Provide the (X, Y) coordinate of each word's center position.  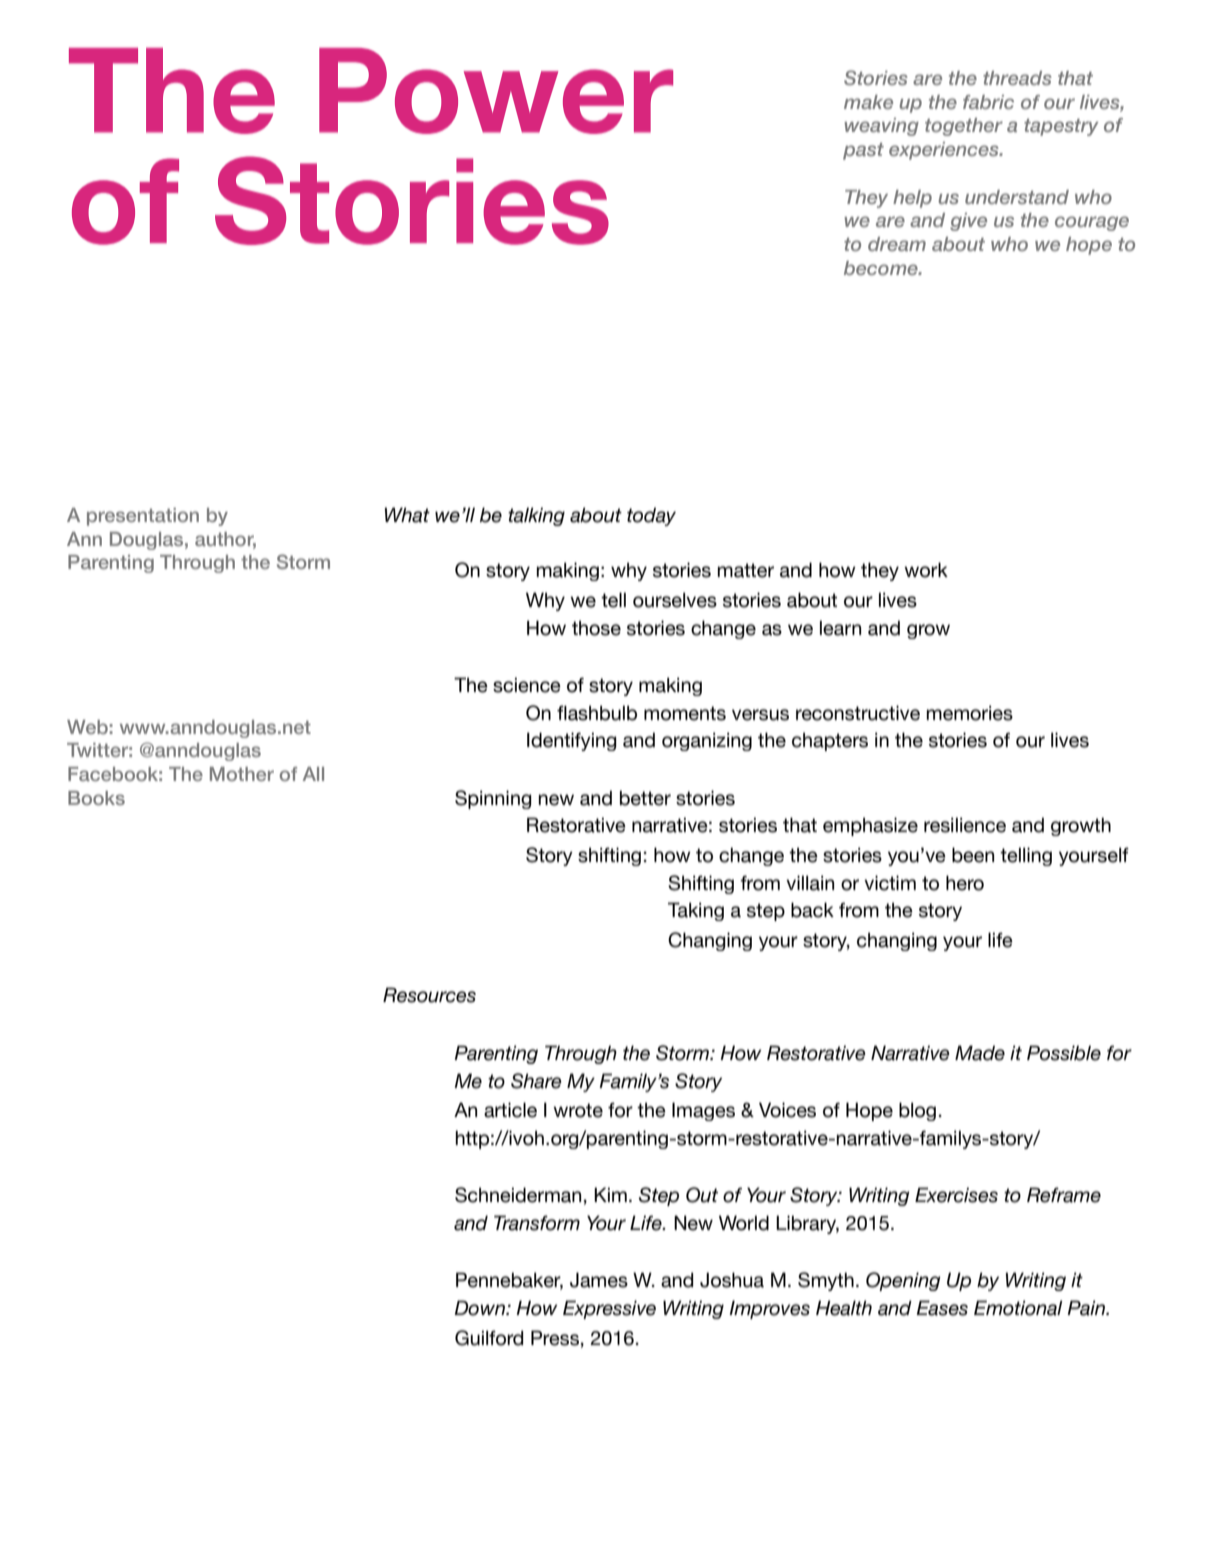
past (863, 151)
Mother (242, 774)
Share (536, 1081)
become (882, 268)
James (599, 1280)
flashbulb (597, 713)
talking (536, 516)
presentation (143, 517)
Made (980, 1053)
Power (496, 91)
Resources (429, 995)
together (964, 127)
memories (970, 713)
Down (480, 1308)
